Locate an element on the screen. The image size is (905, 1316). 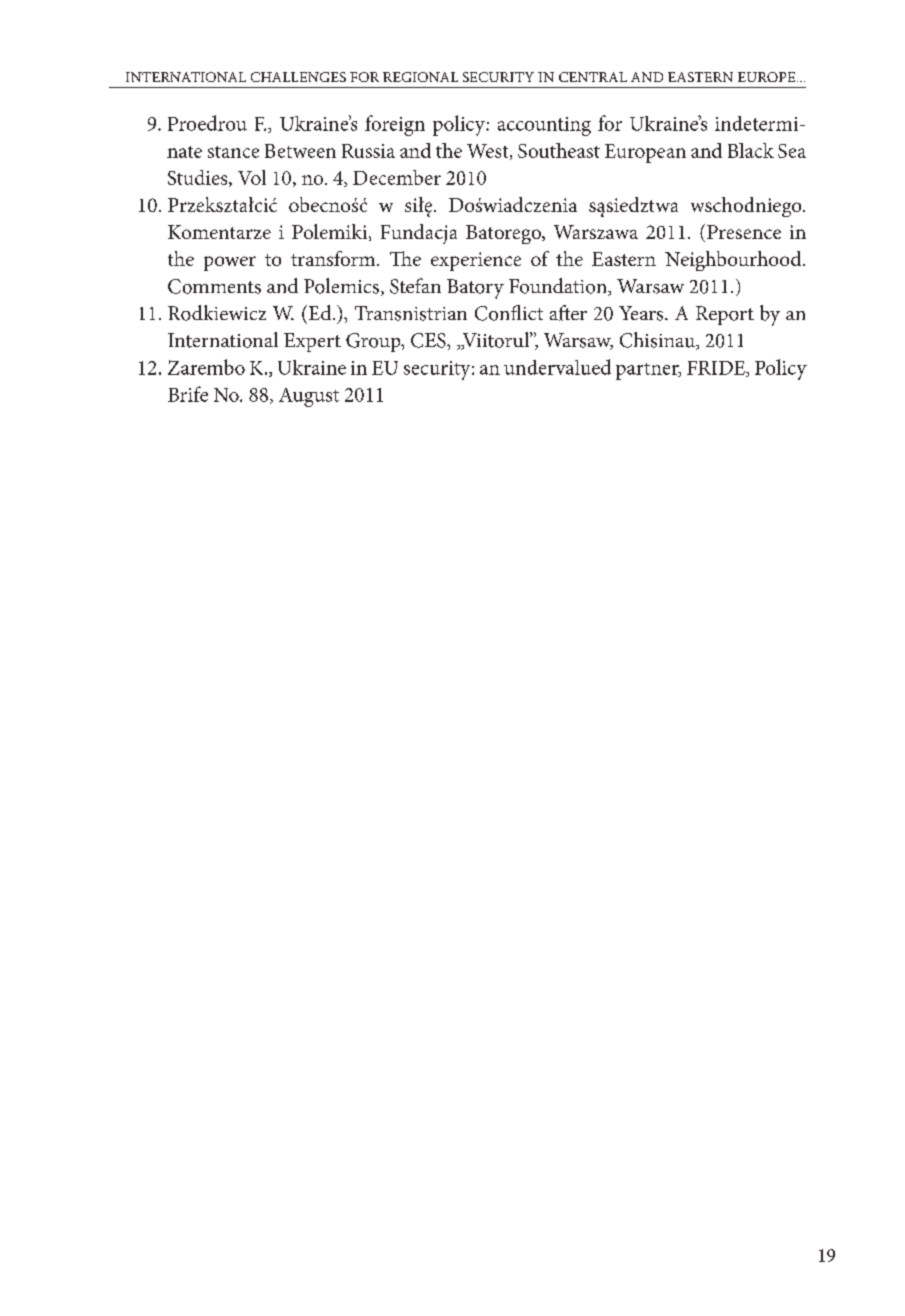
undervalued is located at coordinates (557, 367).
